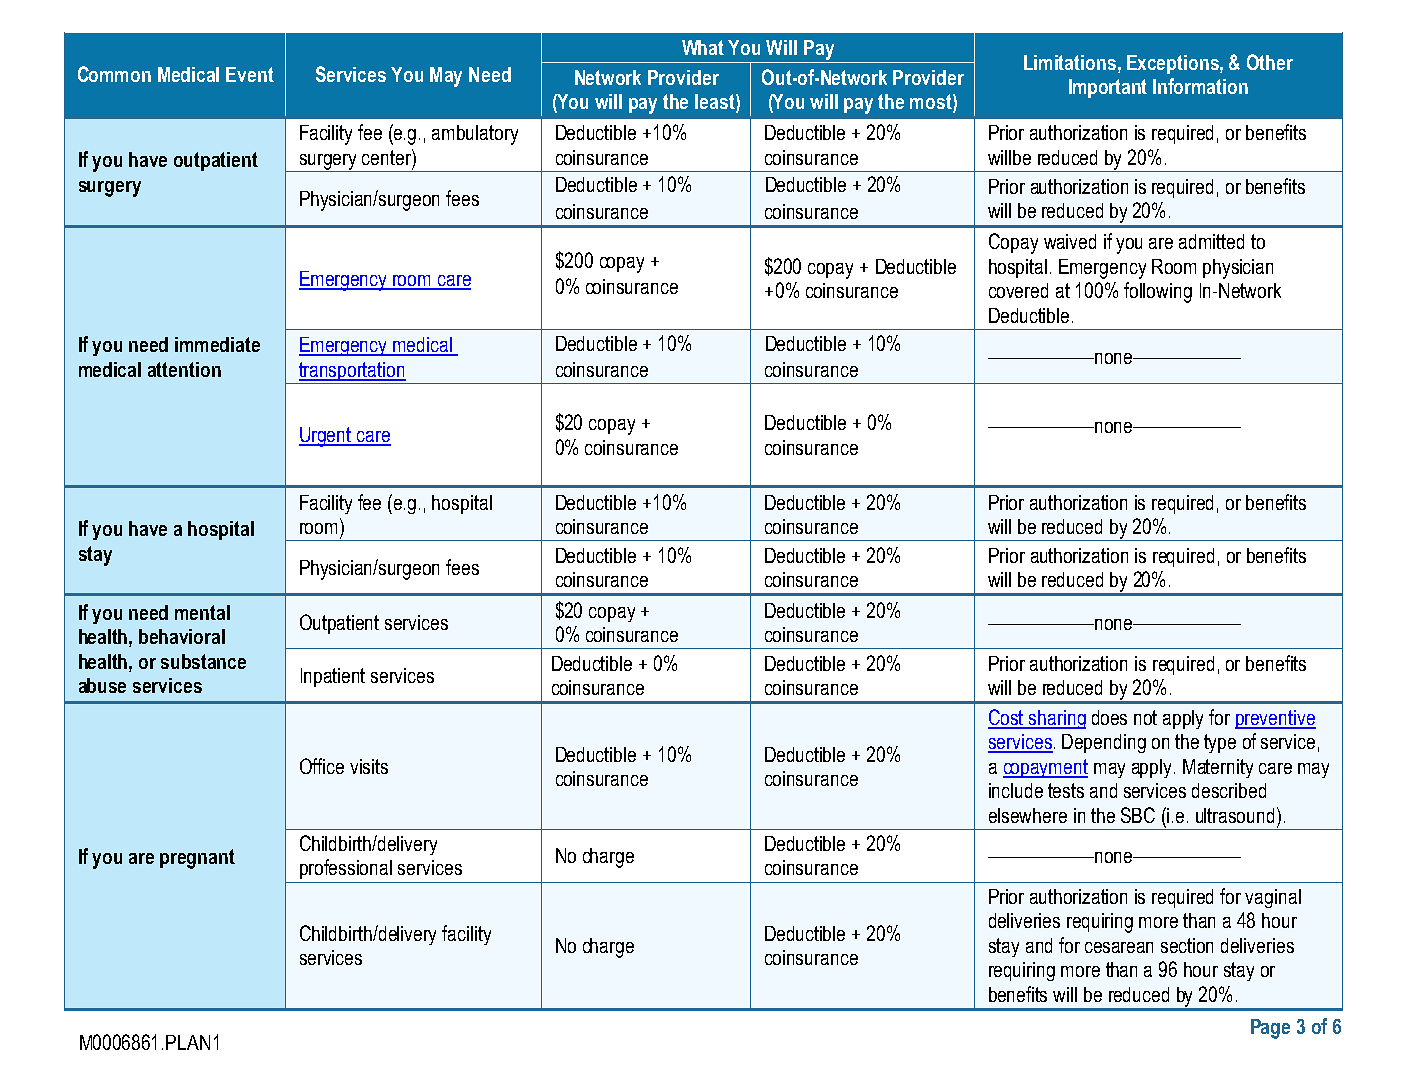 Image resolution: width=1406 pixels, height=1087 pixels. What do you see at coordinates (369, 766) in the document?
I see `visits` at bounding box center [369, 766].
